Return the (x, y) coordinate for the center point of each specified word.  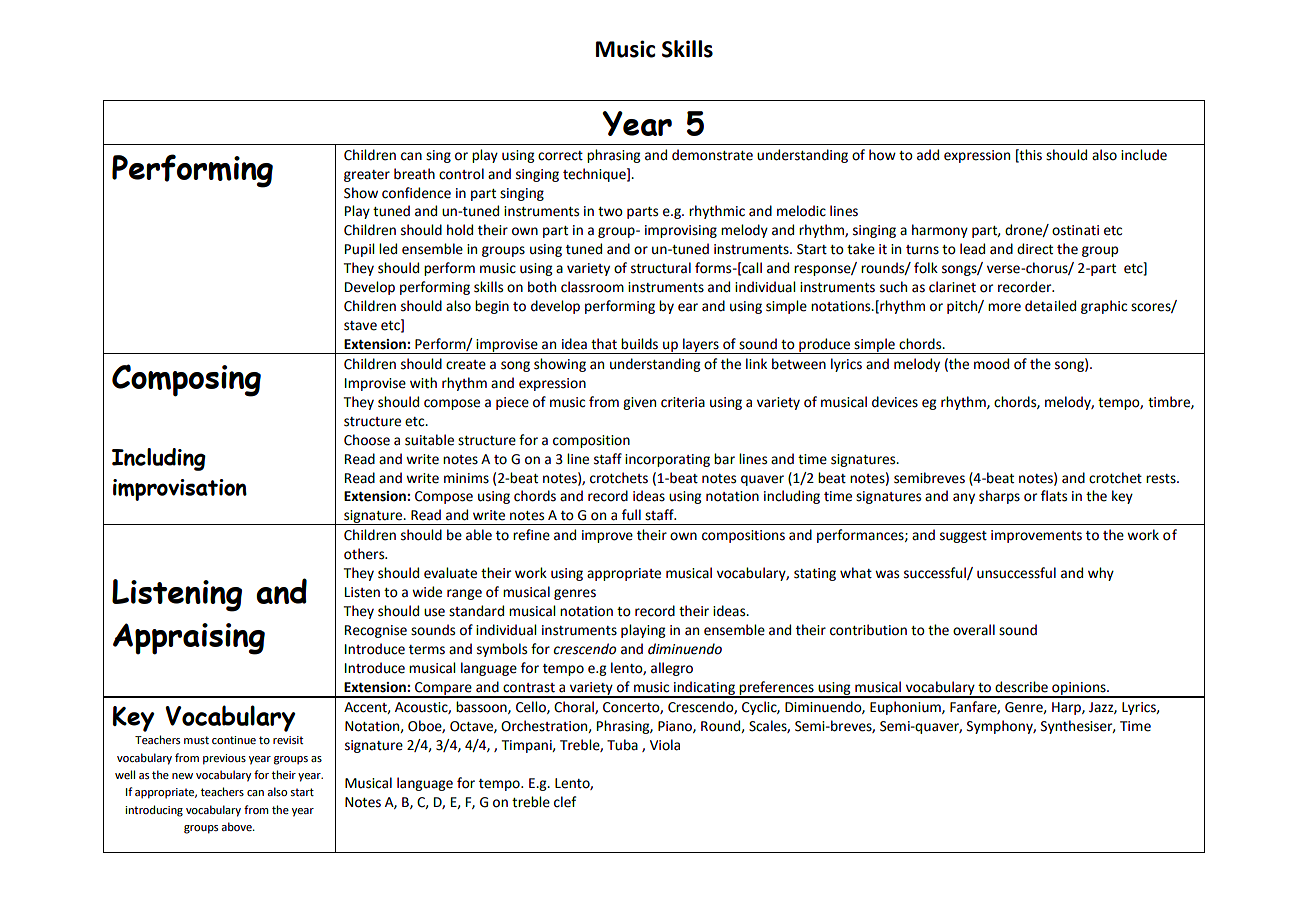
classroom (592, 287)
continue (234, 740)
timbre (1170, 402)
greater (367, 176)
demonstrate (712, 155)
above (237, 826)
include (1144, 155)
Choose (367, 440)
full (631, 515)
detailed (1050, 306)
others (365, 554)
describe (1021, 687)
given (639, 403)
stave (360, 326)
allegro (672, 669)
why (1101, 574)
